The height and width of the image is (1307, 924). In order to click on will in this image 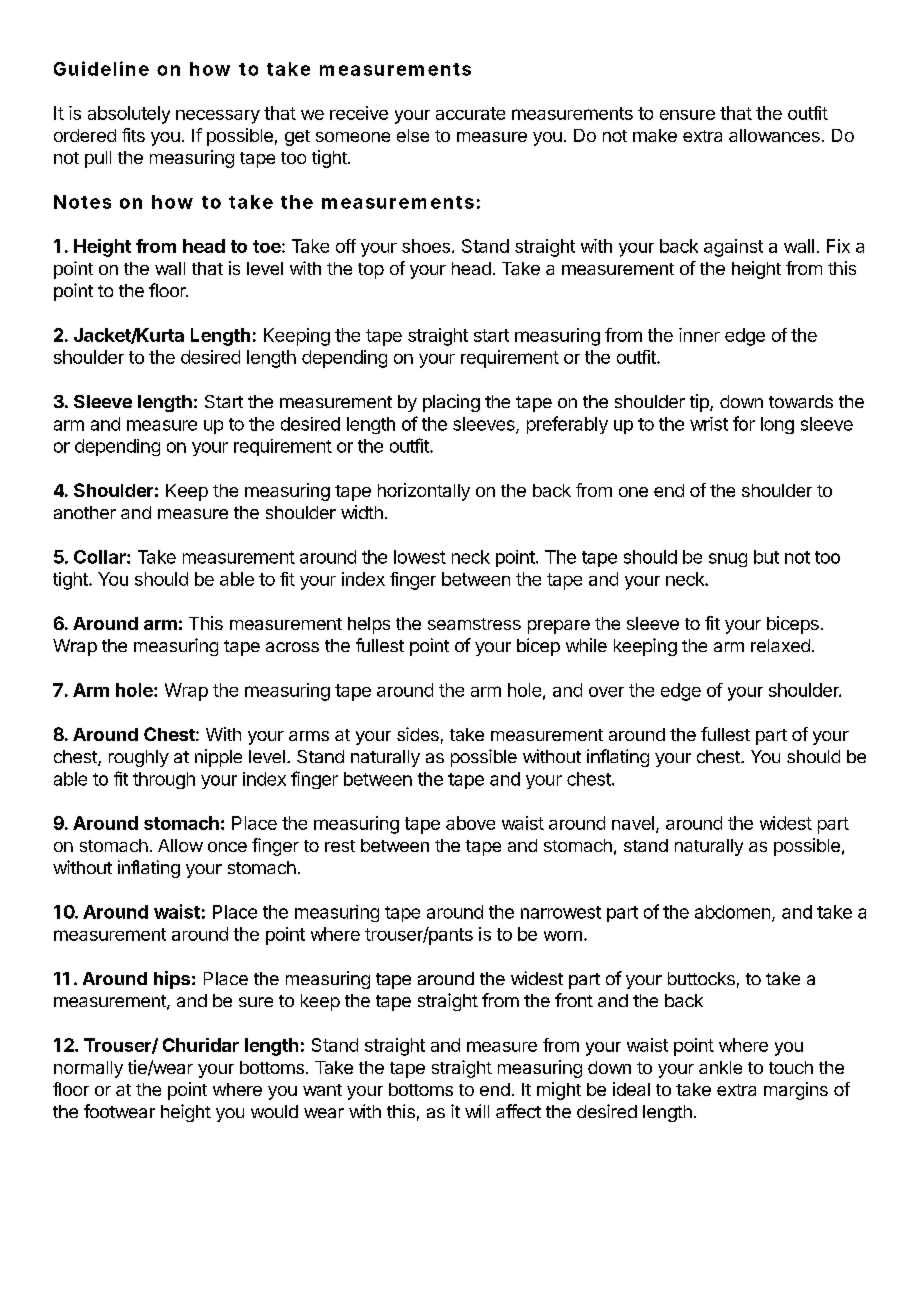, I will do `click(477, 1111)`.
